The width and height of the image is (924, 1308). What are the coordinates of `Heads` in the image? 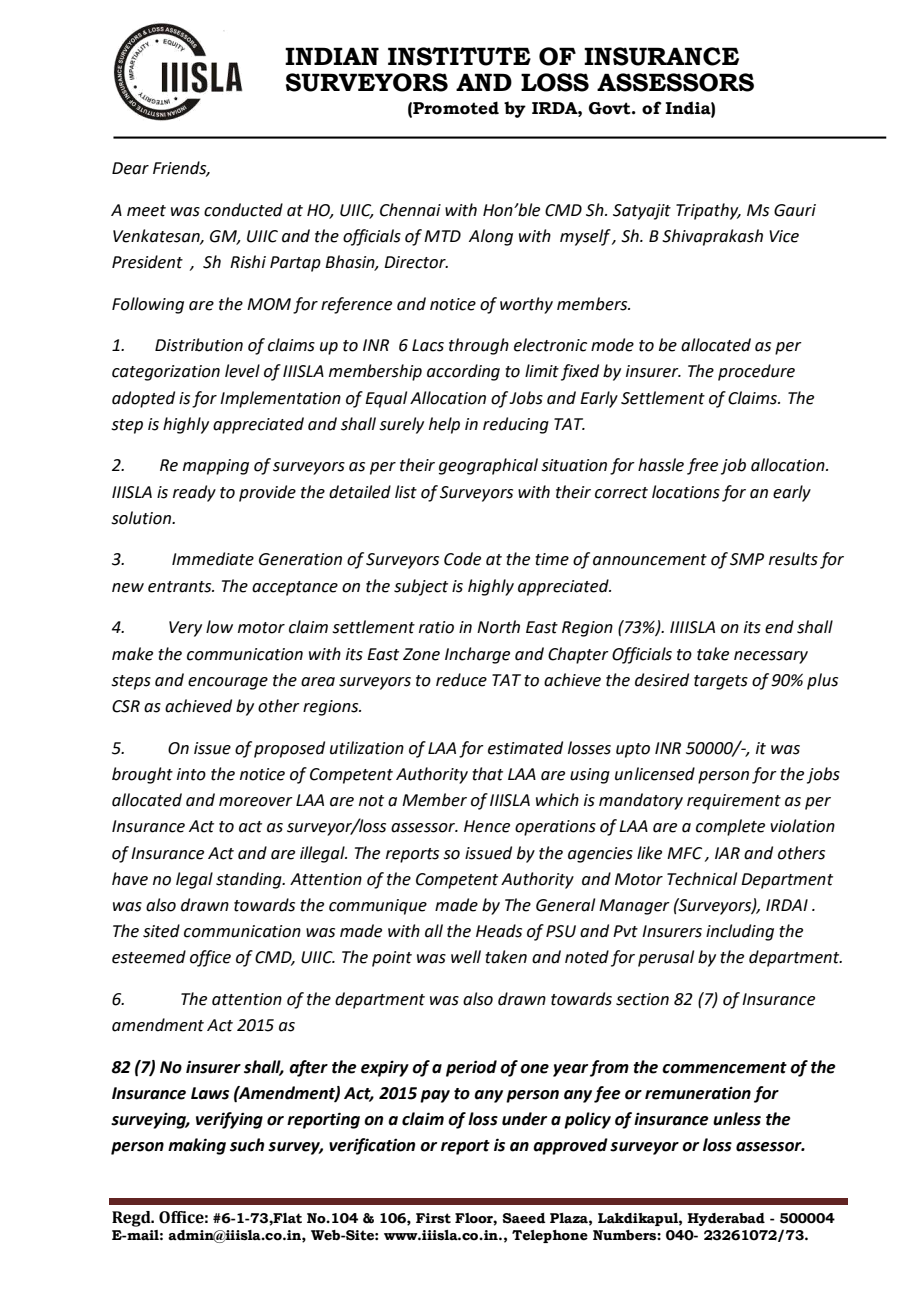 It's located at (499, 931).
